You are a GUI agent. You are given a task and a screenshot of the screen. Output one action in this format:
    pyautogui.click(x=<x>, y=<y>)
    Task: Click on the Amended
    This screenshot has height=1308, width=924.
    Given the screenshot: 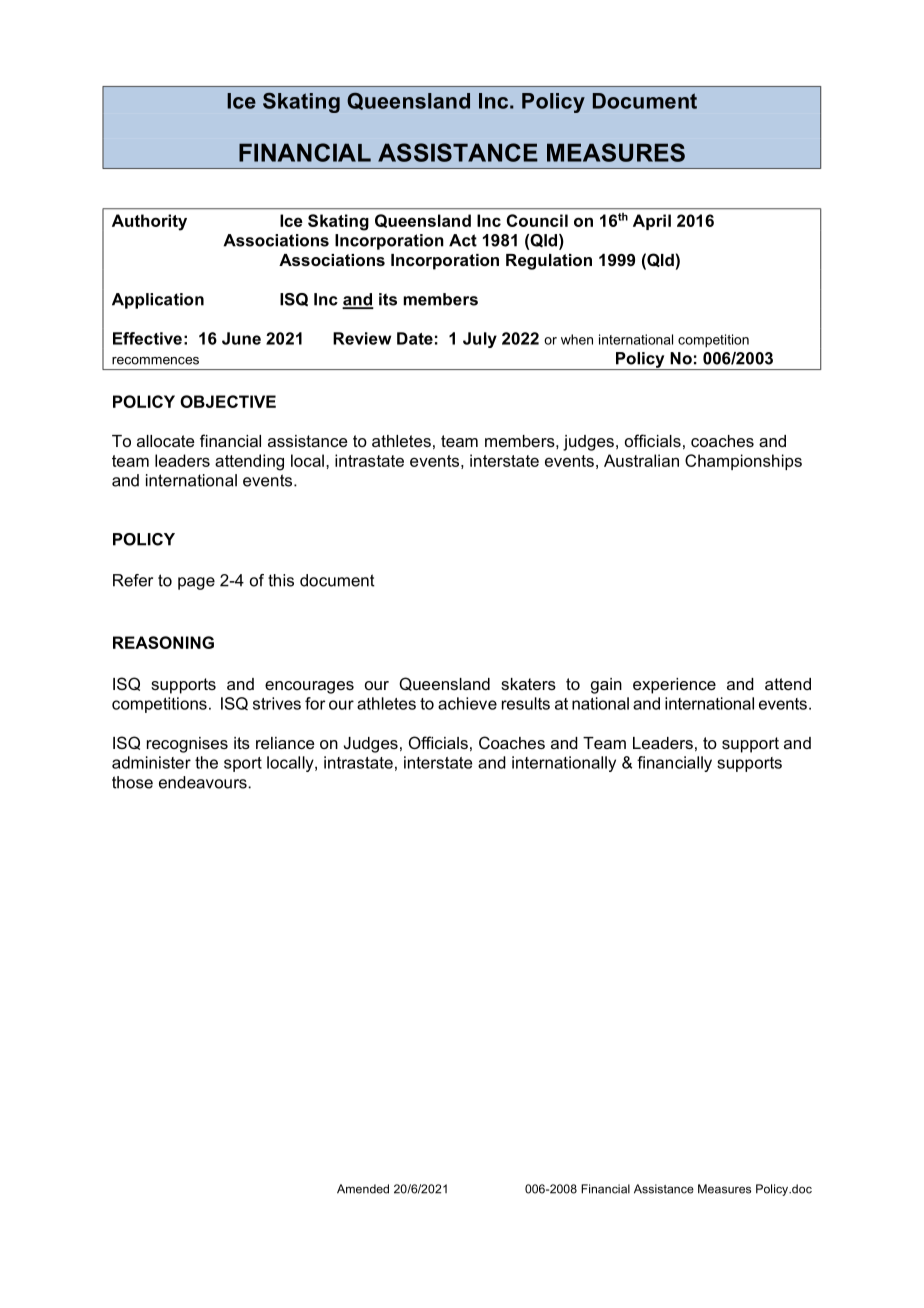 What is the action you would take?
    pyautogui.click(x=363, y=1189)
